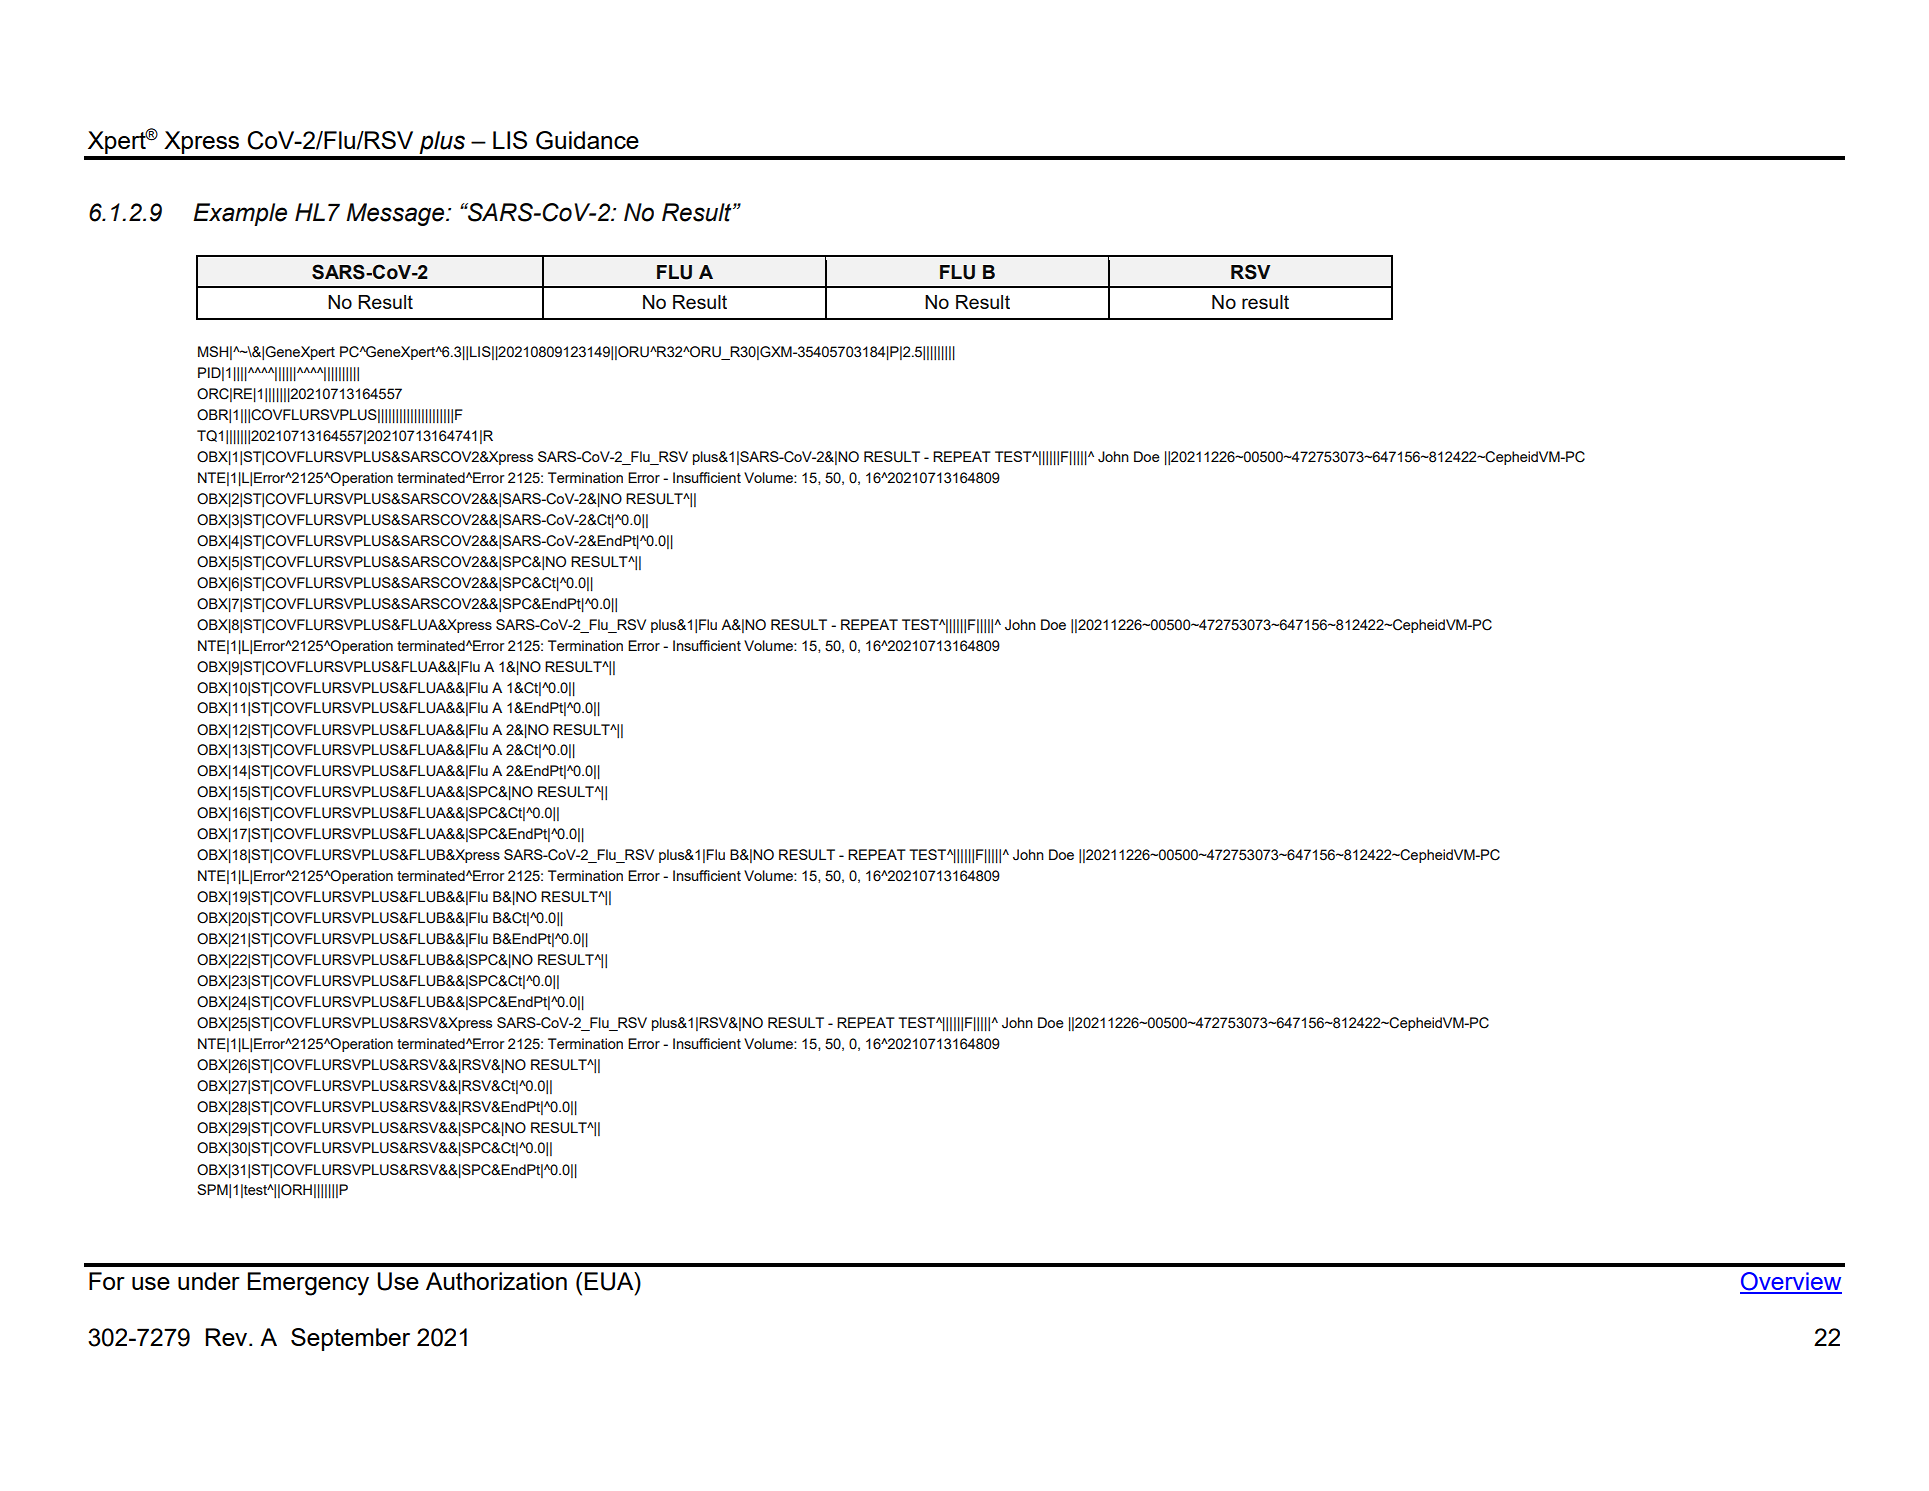 The width and height of the screenshot is (1929, 1491). What do you see at coordinates (107, 1281) in the screenshot?
I see `For` at bounding box center [107, 1281].
